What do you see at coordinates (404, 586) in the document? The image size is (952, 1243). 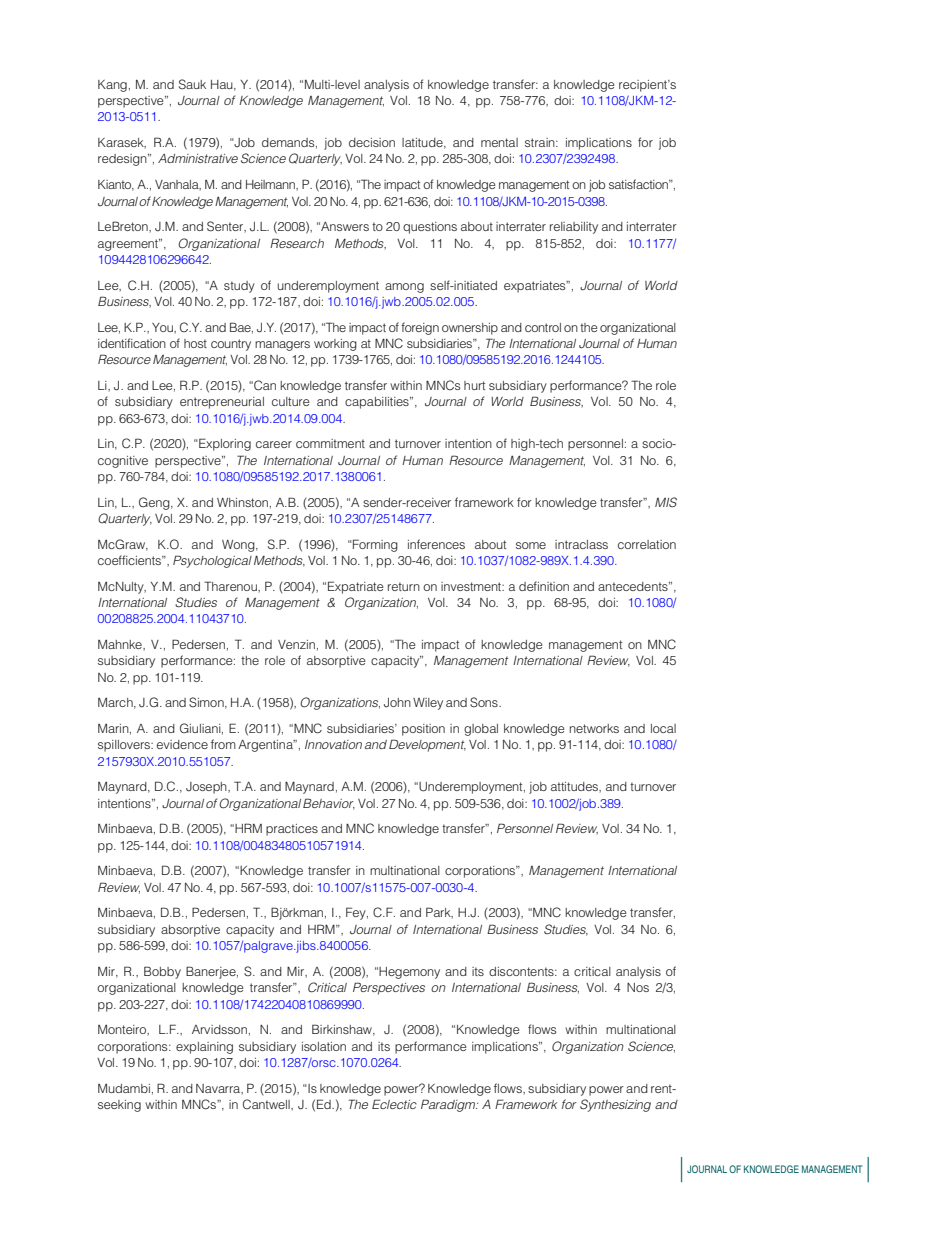 I see `return` at bounding box center [404, 586].
